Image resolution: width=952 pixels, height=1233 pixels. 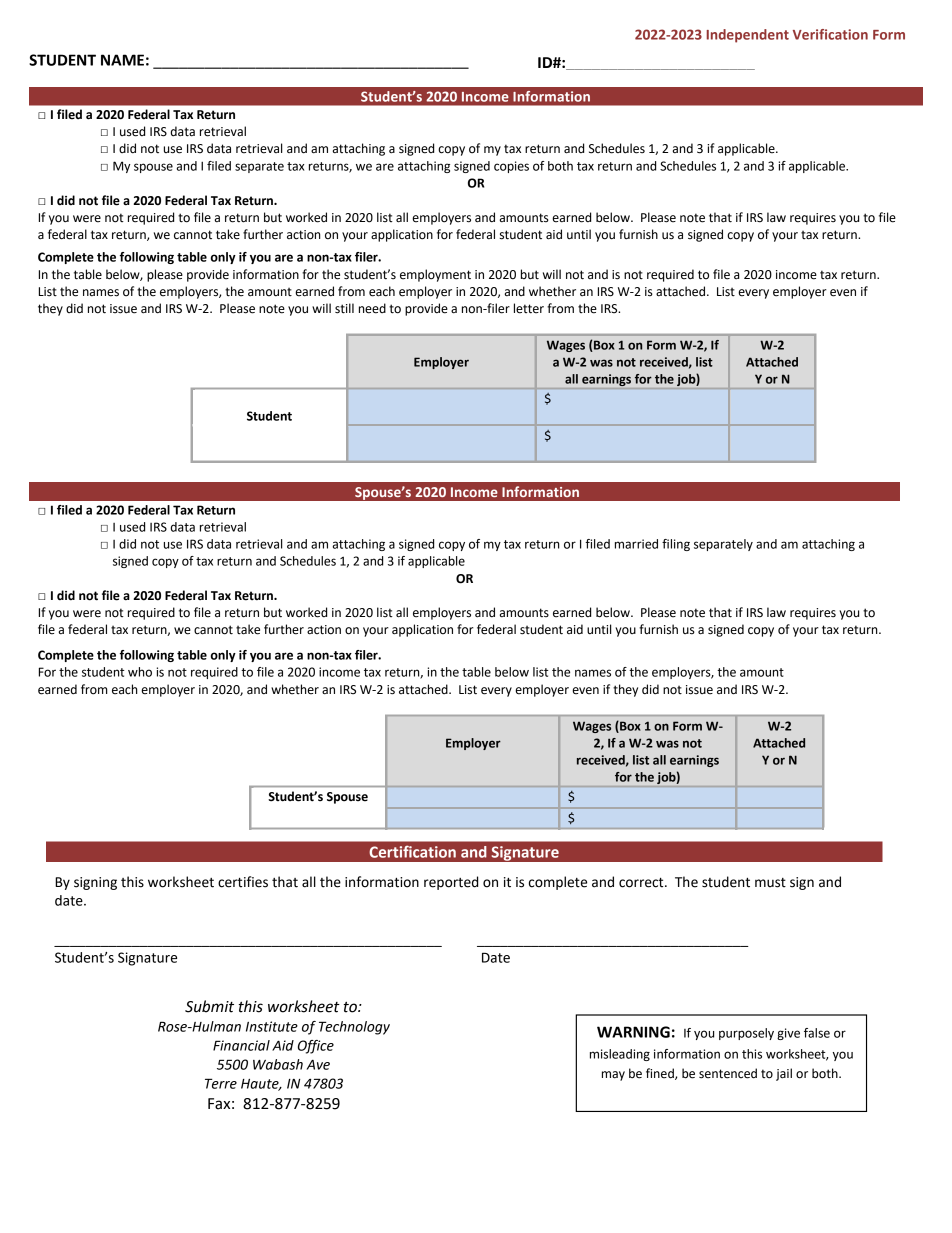 What do you see at coordinates (241, 1045) in the screenshot?
I see `Financial` at bounding box center [241, 1045].
